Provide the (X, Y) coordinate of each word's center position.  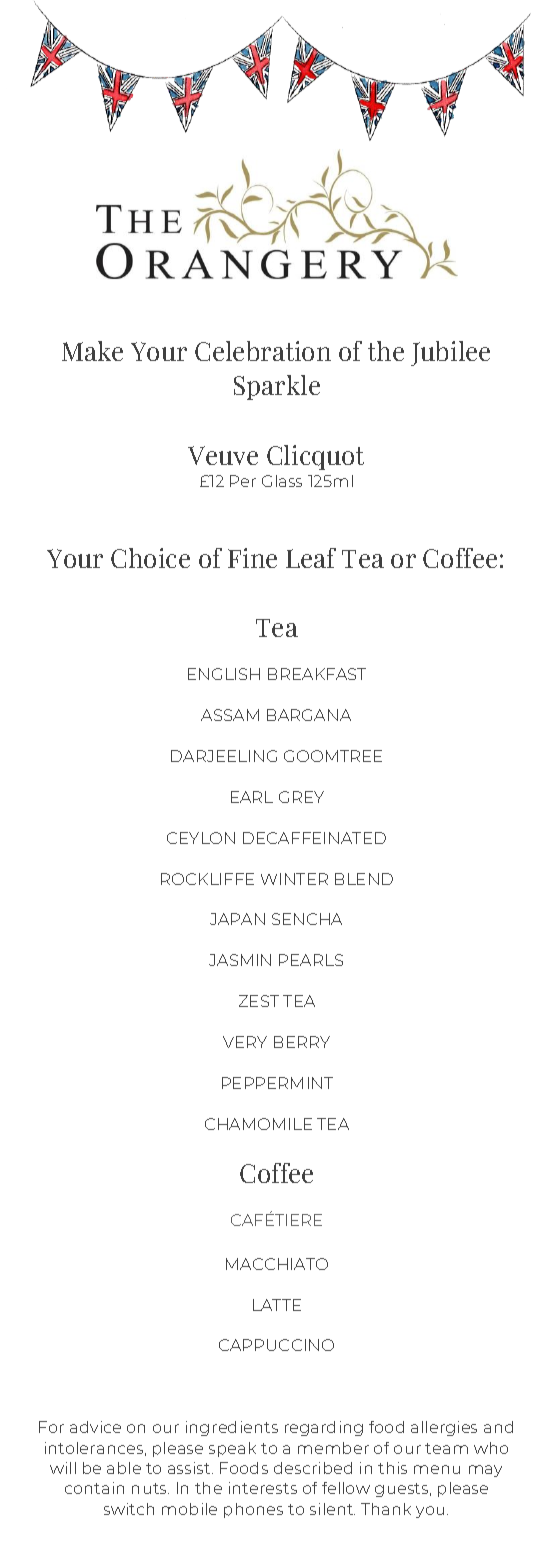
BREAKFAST (317, 674)
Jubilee (450, 353)
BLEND (364, 879)
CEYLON (201, 838)
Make (92, 351)
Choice (150, 558)
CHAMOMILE (258, 1124)
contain (94, 1488)
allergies (444, 1428)
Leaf (311, 558)
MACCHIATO (277, 1264)
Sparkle (277, 387)
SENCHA (307, 919)
